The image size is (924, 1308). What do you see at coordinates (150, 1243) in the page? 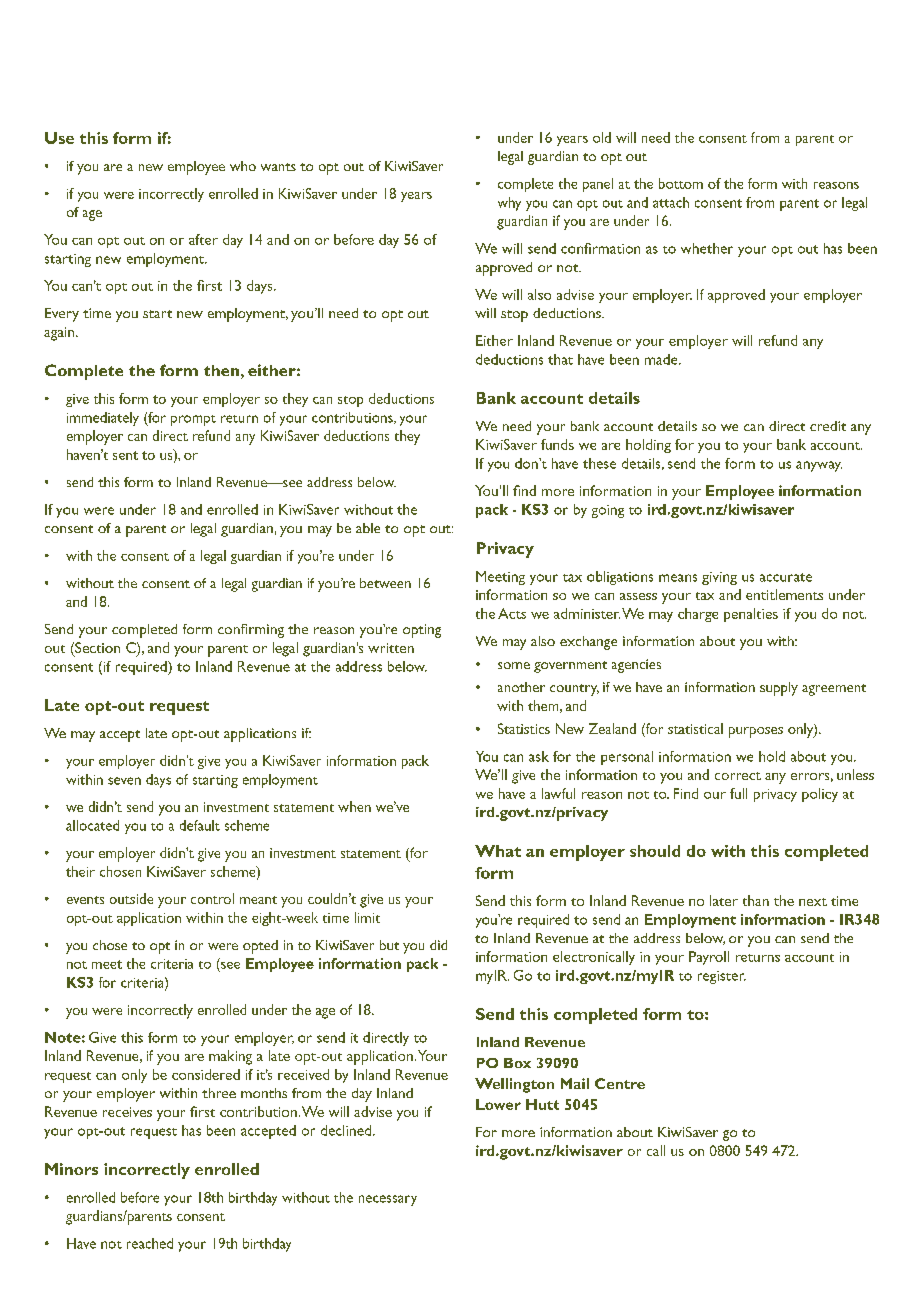
I see `reached` at bounding box center [150, 1243].
